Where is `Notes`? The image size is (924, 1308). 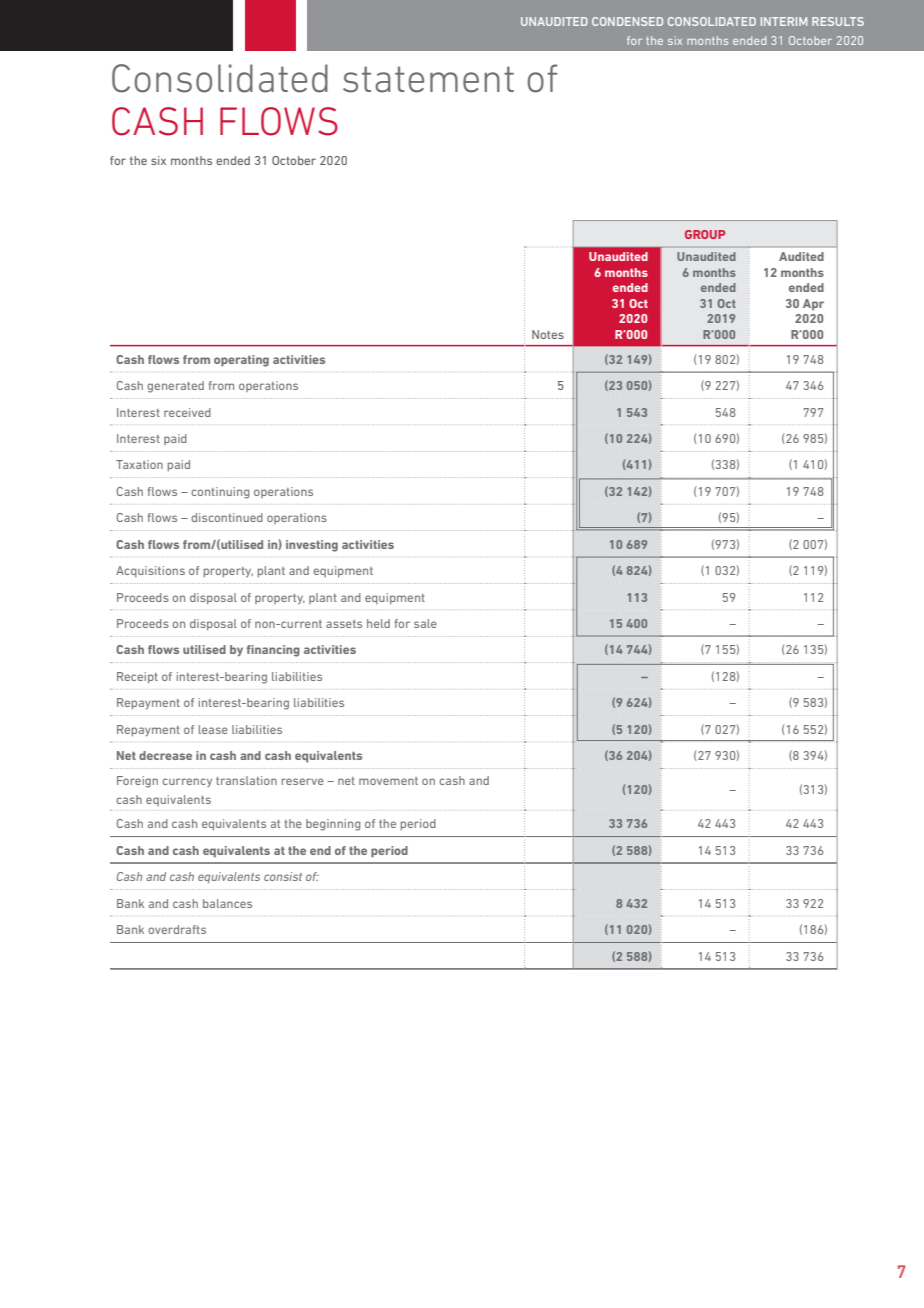 Notes is located at coordinates (548, 334).
